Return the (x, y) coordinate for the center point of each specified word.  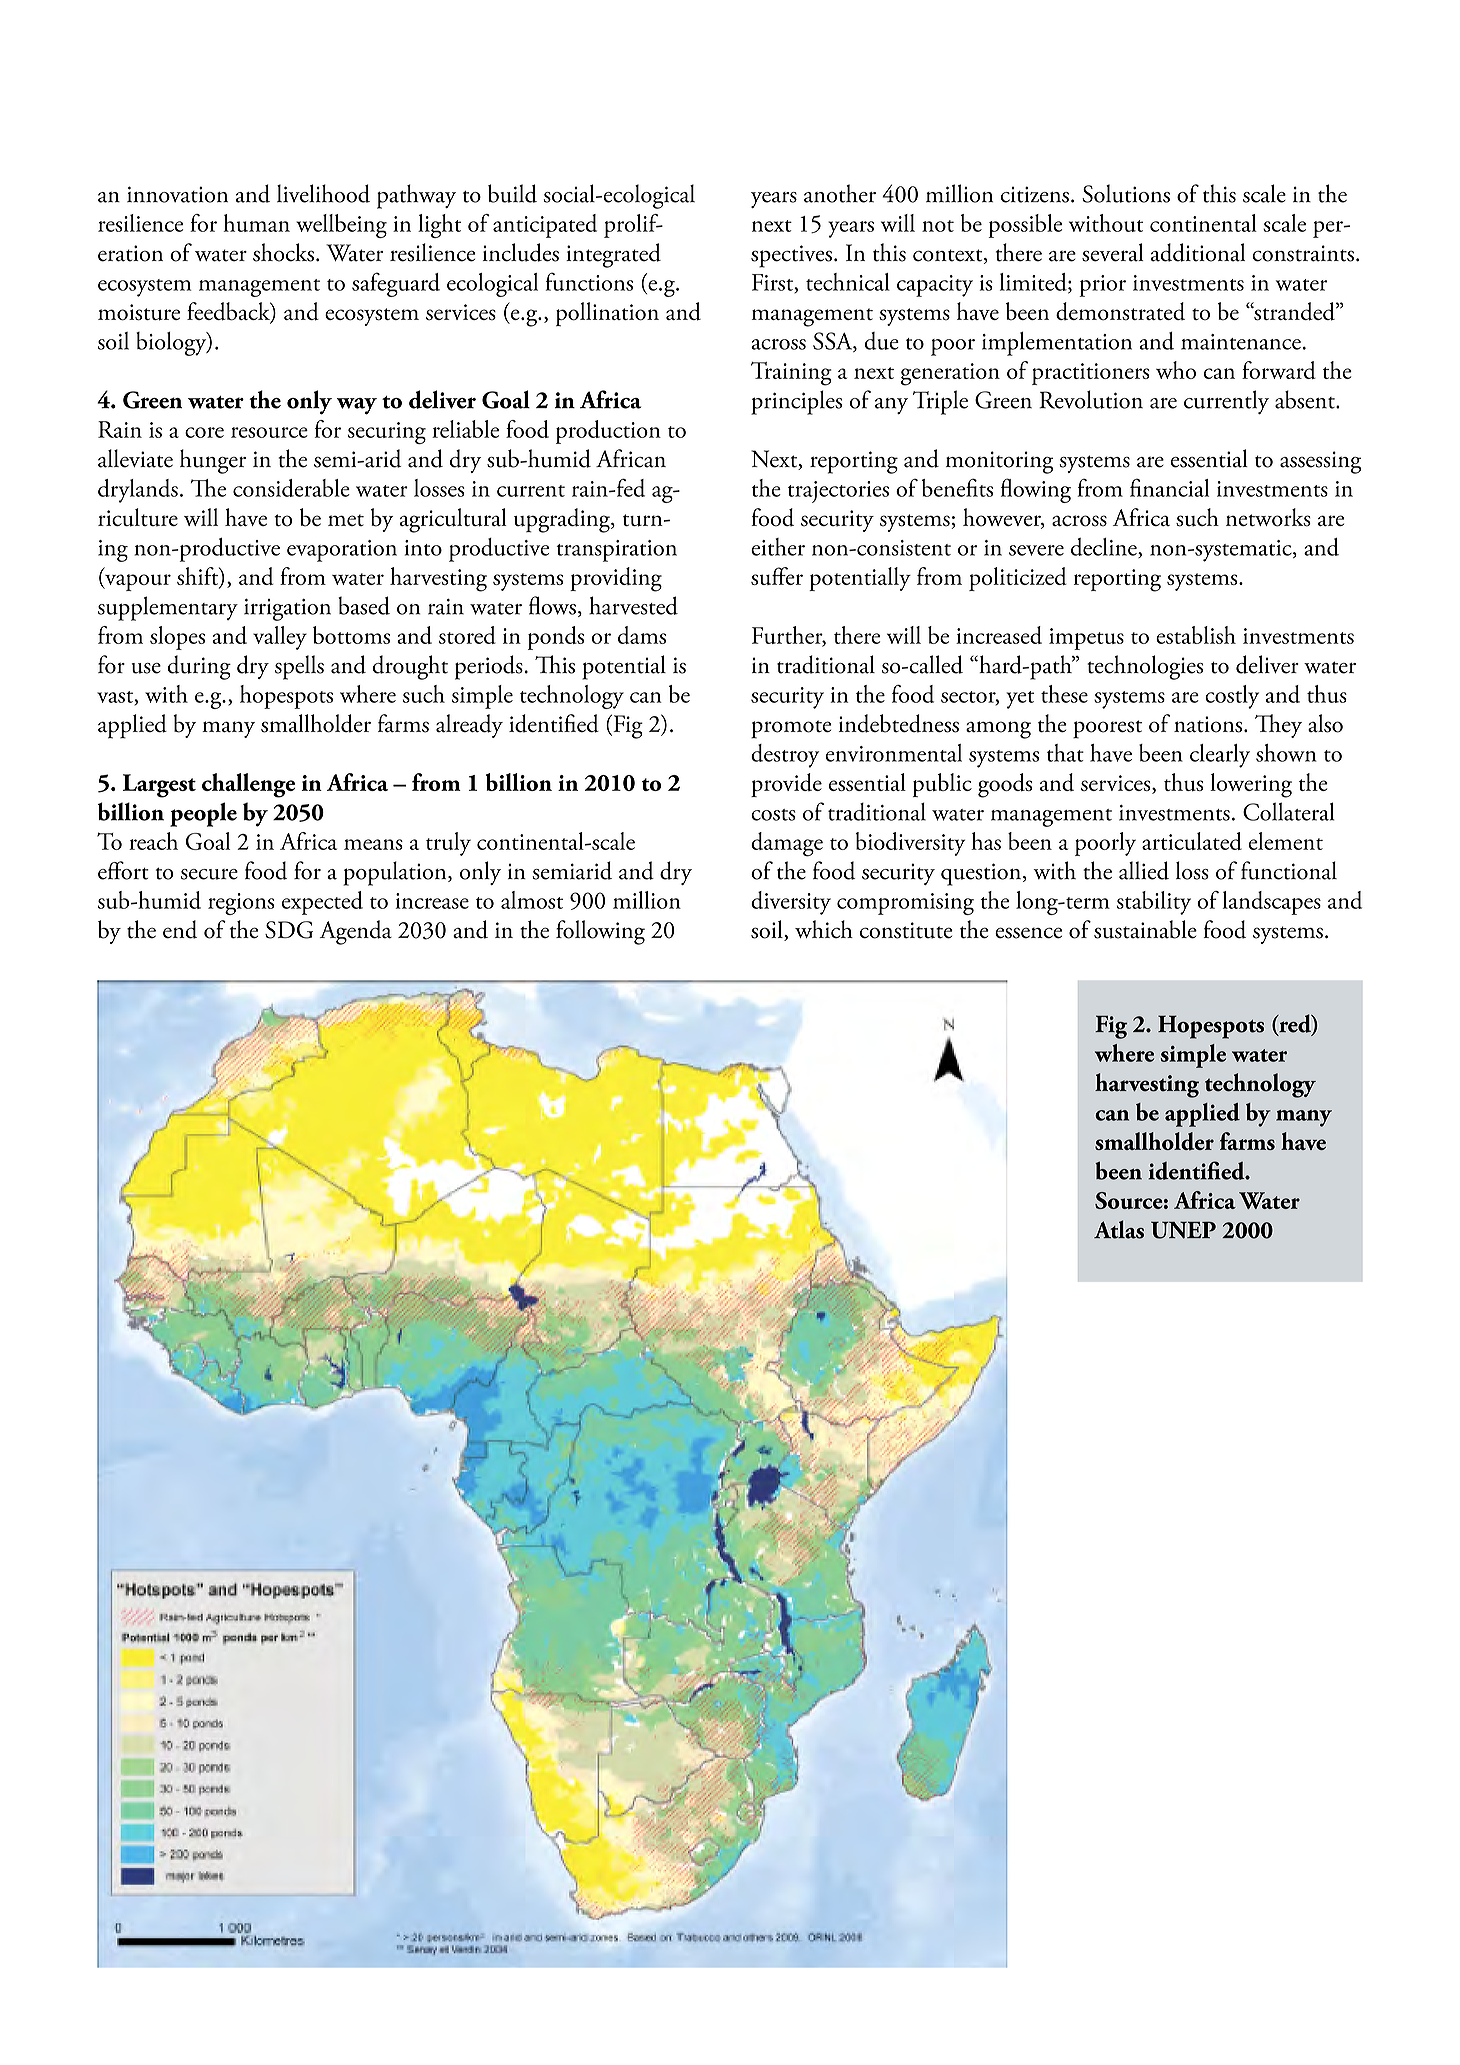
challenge (248, 785)
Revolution (1091, 399)
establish (1196, 635)
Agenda (356, 932)
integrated (613, 255)
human (257, 223)
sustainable (1145, 929)
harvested (633, 605)
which (824, 929)
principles (796, 402)
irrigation (287, 610)
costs (773, 815)
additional (1198, 252)
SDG (289, 930)
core (204, 432)
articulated (1192, 841)
